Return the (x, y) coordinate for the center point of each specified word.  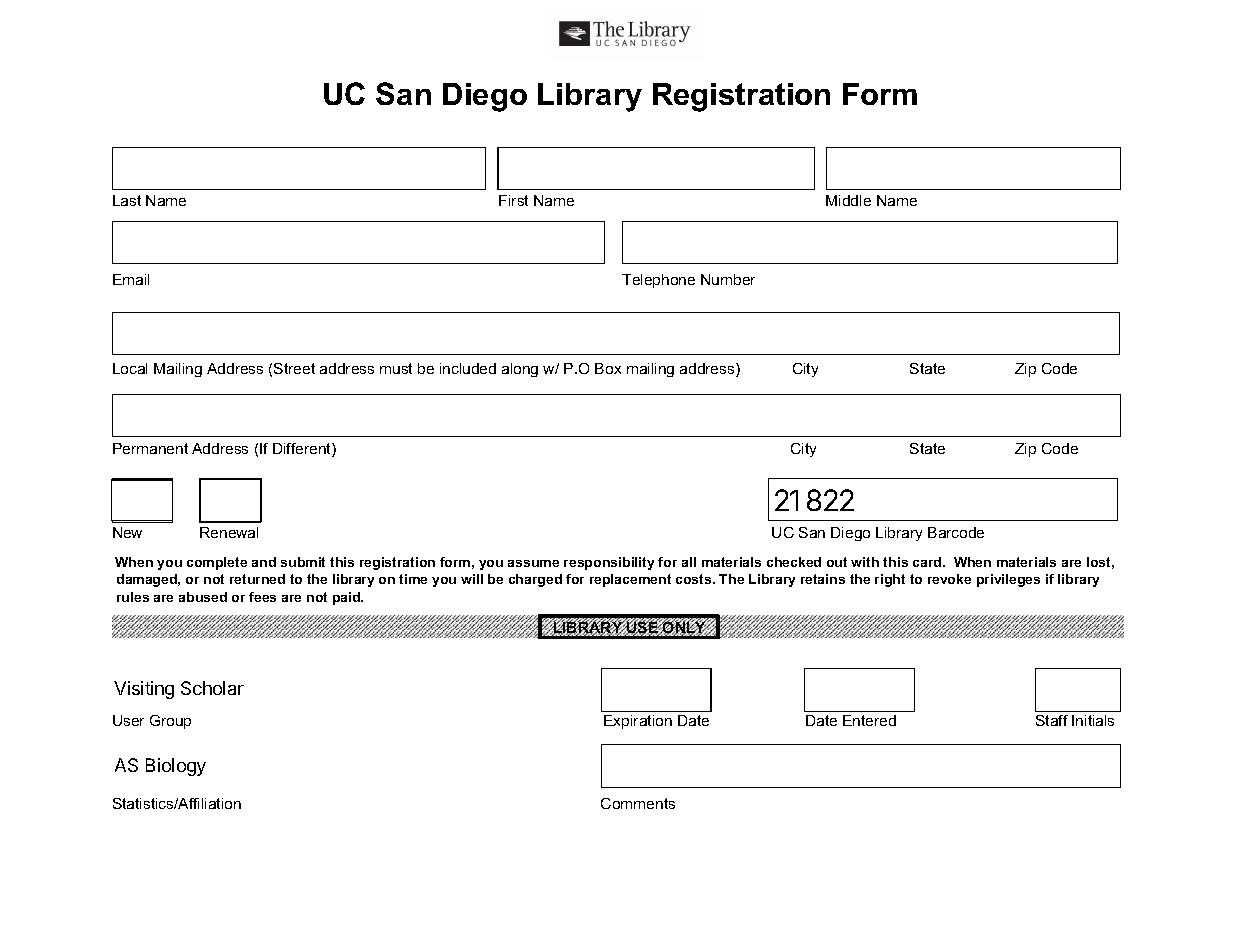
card (928, 562)
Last (127, 200)
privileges (1008, 580)
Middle (848, 200)
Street (294, 368)
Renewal (229, 532)
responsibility (609, 563)
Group (170, 722)
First (513, 200)
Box (608, 368)
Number (728, 279)
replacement (630, 580)
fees (262, 597)
